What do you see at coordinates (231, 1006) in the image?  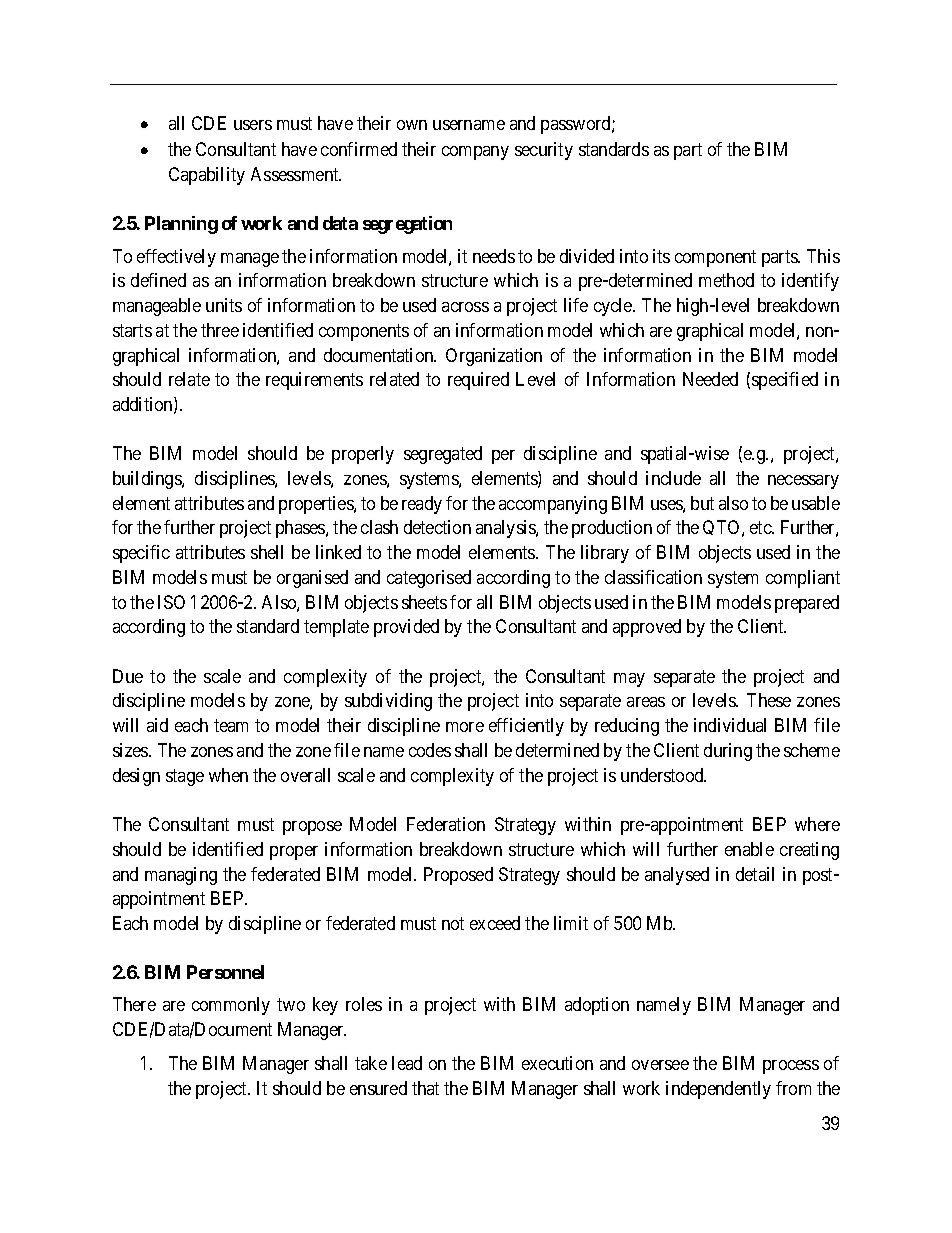 I see `commonly` at bounding box center [231, 1006].
